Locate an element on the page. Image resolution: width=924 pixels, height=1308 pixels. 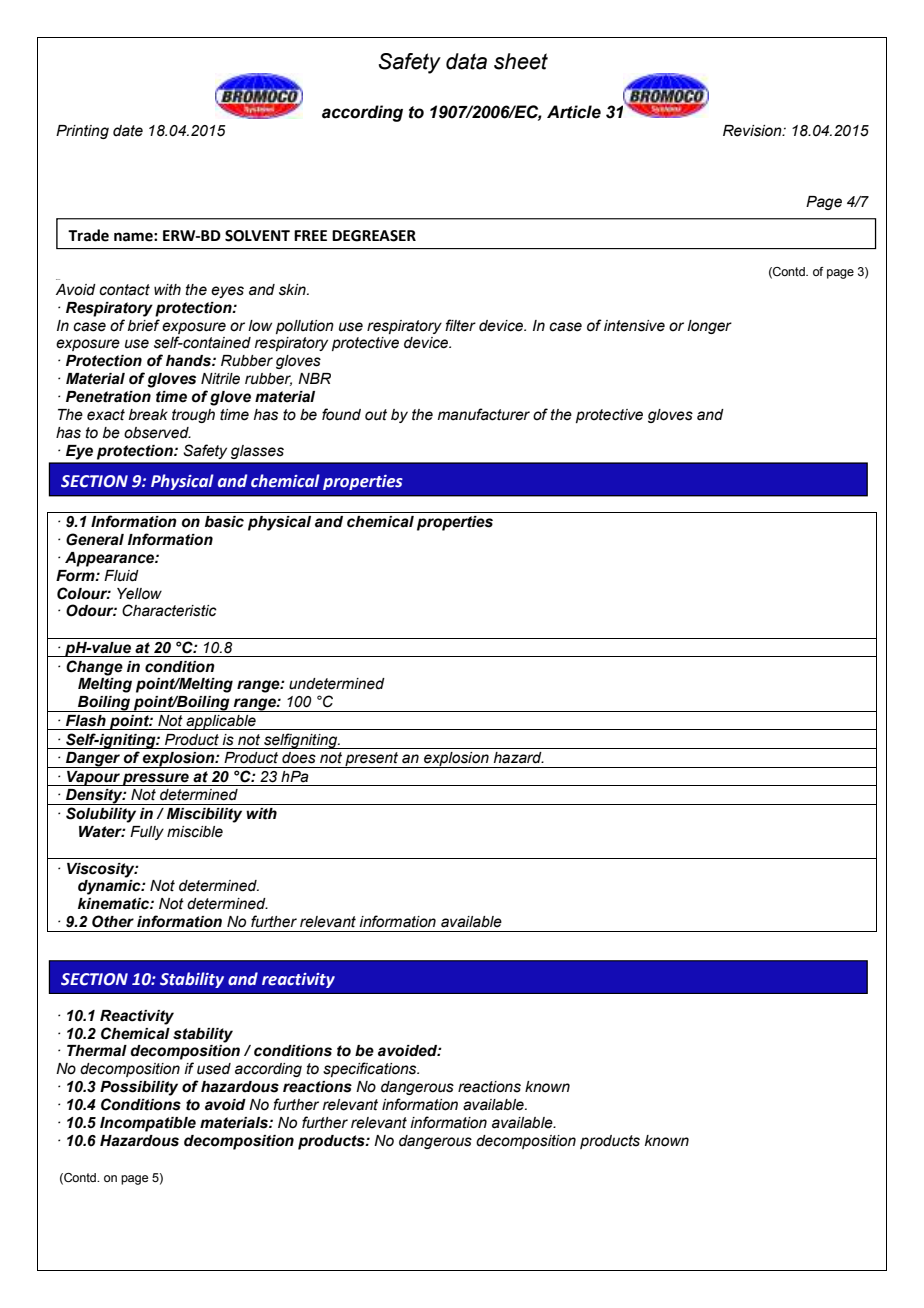
Possibility is located at coordinates (139, 1088).
